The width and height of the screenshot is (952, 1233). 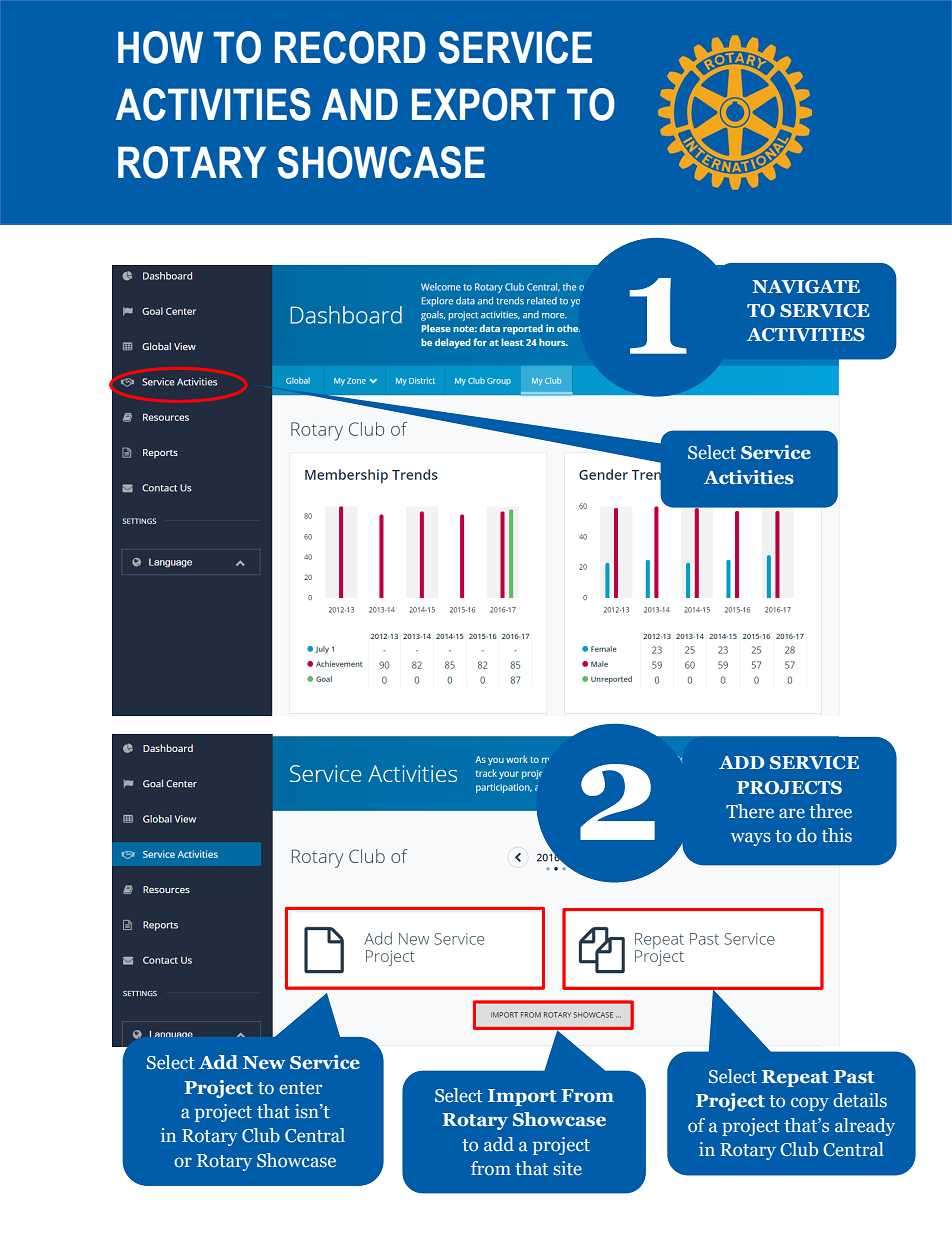 What do you see at coordinates (751, 839) in the screenshot?
I see `ways` at bounding box center [751, 839].
